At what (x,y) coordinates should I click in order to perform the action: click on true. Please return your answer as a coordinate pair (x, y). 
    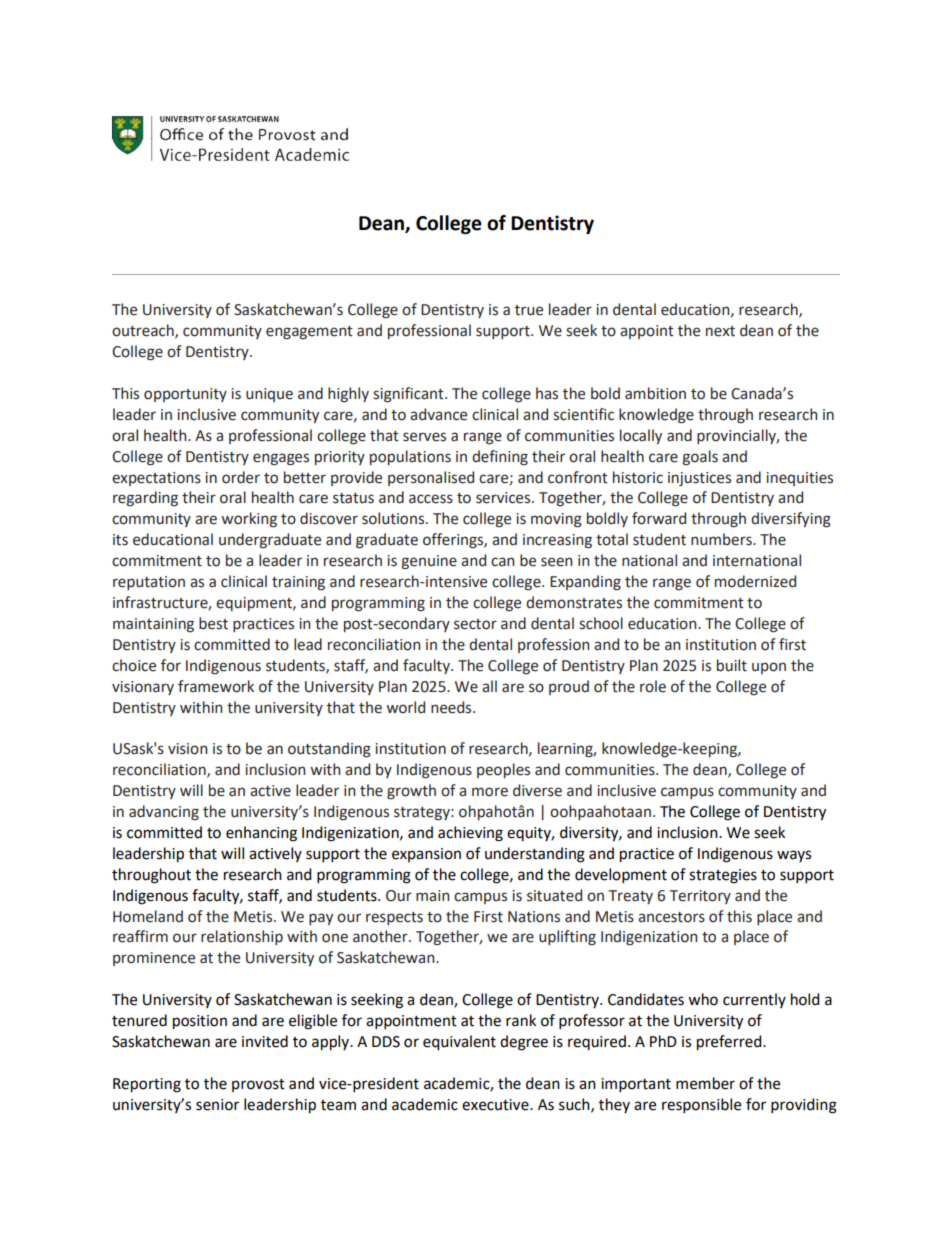
    Looking at the image, I should click on (529, 310).
